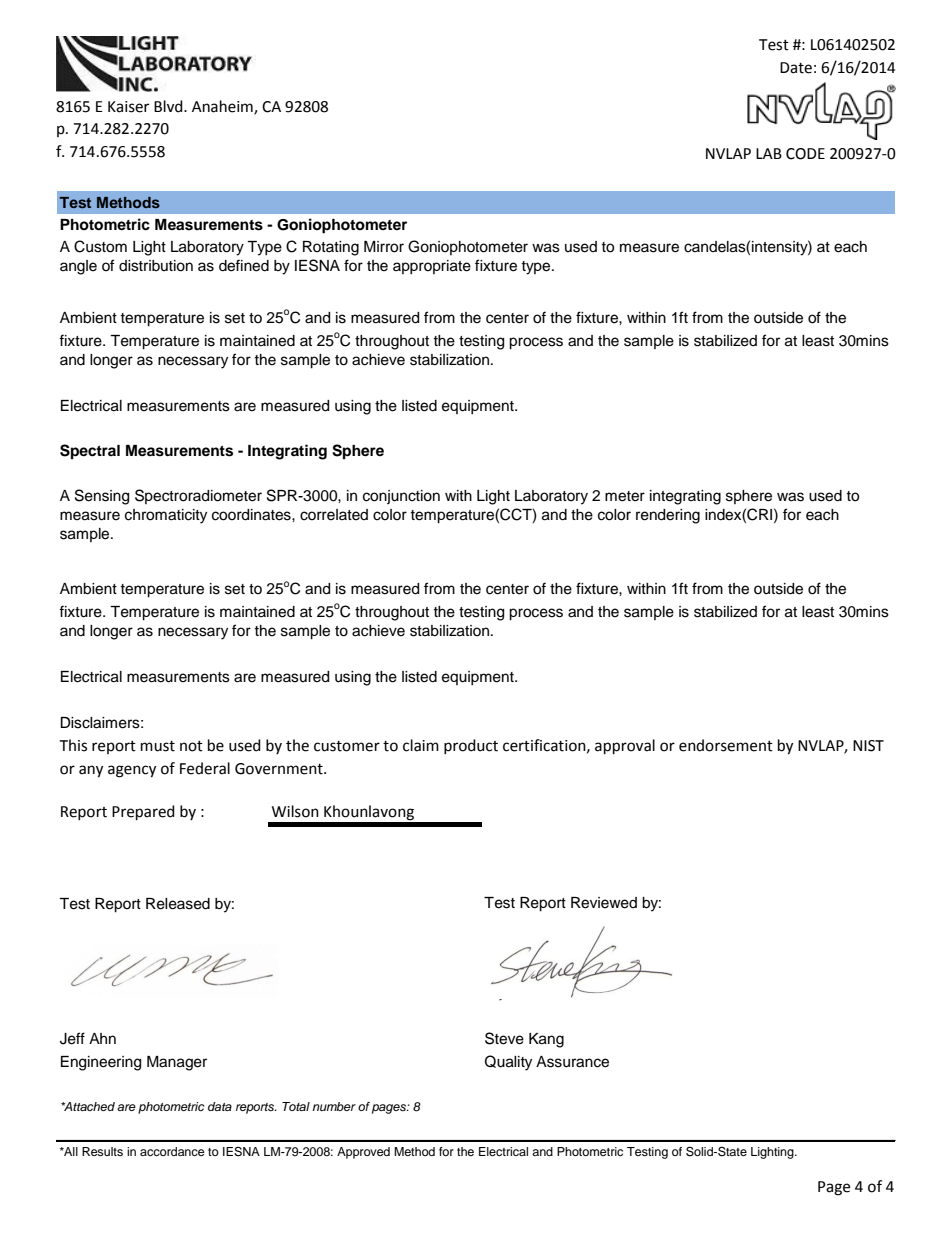  I want to click on Assurance, so click(572, 1062).
